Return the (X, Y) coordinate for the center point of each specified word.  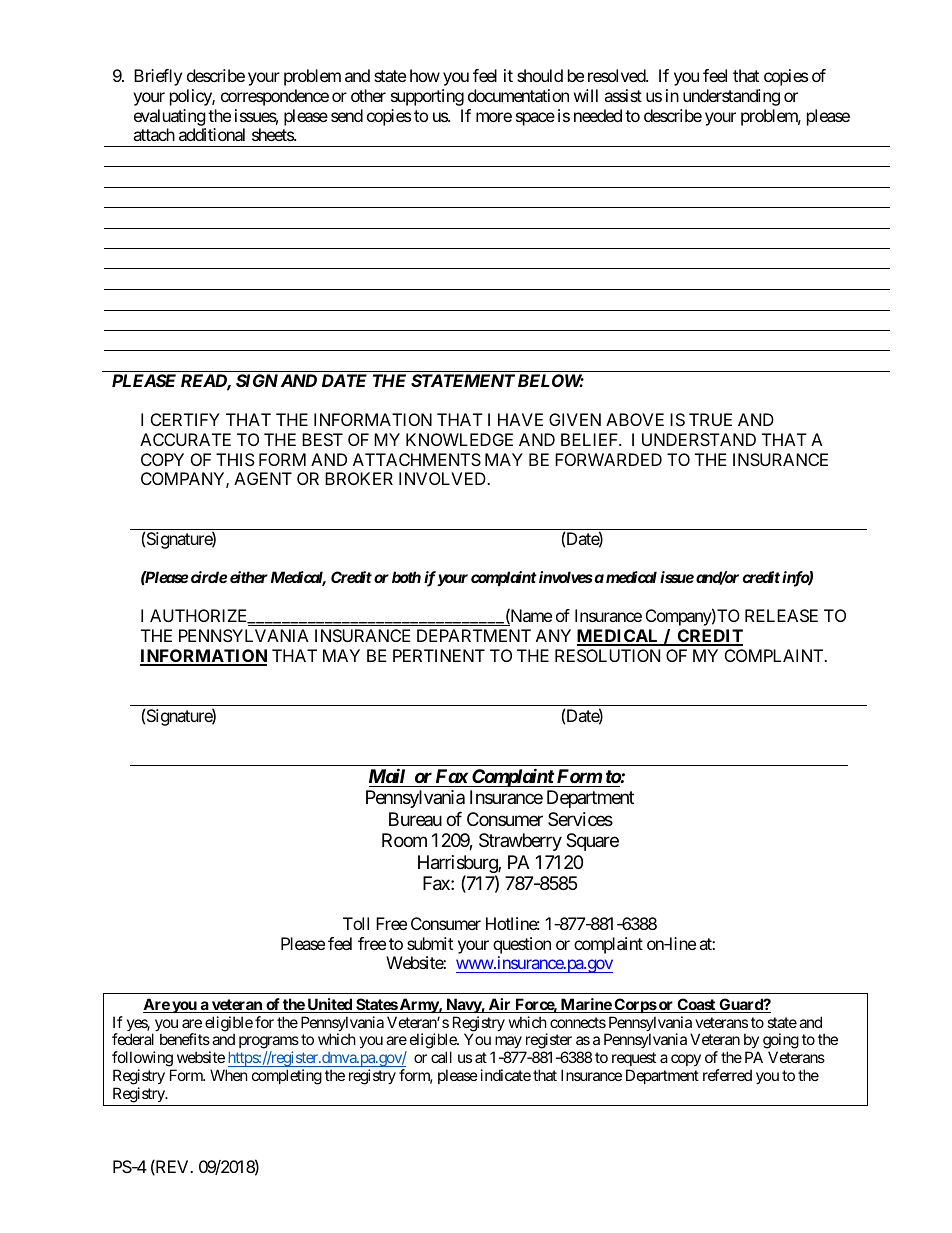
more (494, 117)
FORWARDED (608, 459)
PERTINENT (439, 655)
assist (623, 95)
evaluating (170, 117)
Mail (387, 775)
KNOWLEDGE (459, 439)
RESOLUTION (607, 655)
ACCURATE (185, 439)
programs (269, 1044)
